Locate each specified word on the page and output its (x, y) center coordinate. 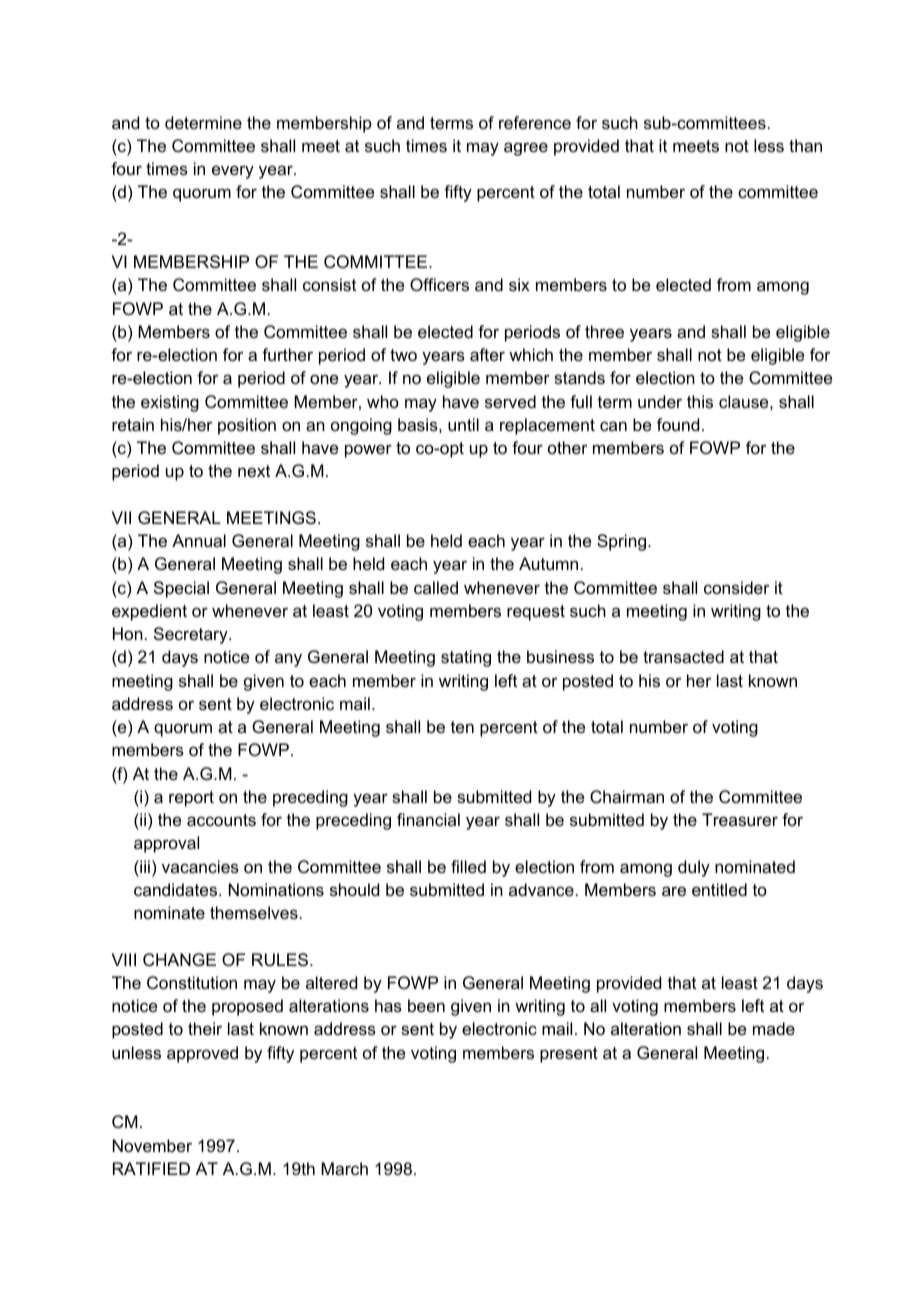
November (152, 1145)
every (233, 172)
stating (466, 658)
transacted (683, 656)
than (805, 145)
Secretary (192, 635)
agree (526, 149)
